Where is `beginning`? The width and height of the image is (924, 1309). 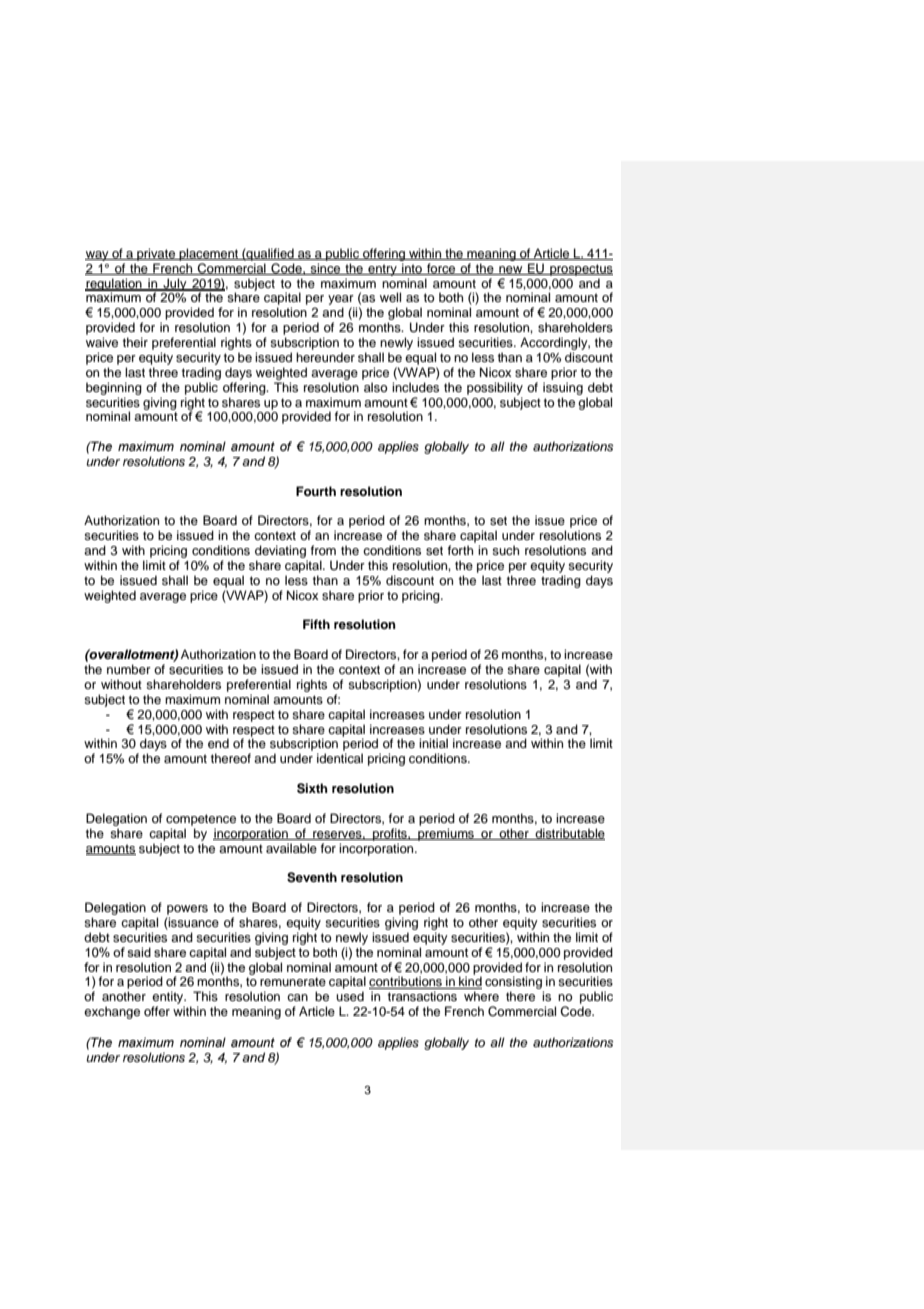 beginning is located at coordinates (114, 388).
